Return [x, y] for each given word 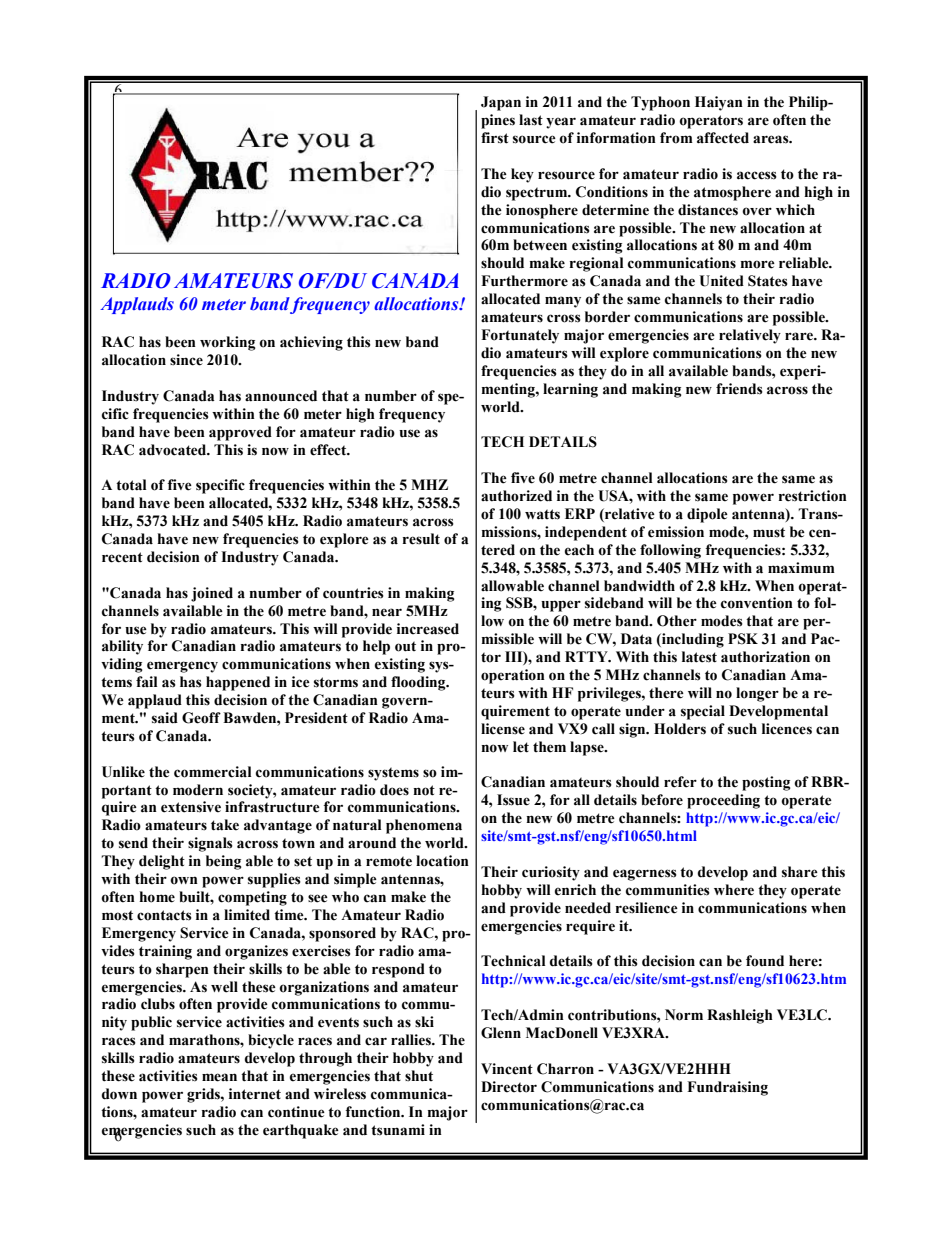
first [495, 138]
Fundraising [727, 1088]
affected [723, 138]
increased [428, 629]
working [227, 343]
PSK [743, 639]
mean [219, 1077]
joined [212, 594]
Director [509, 1087]
